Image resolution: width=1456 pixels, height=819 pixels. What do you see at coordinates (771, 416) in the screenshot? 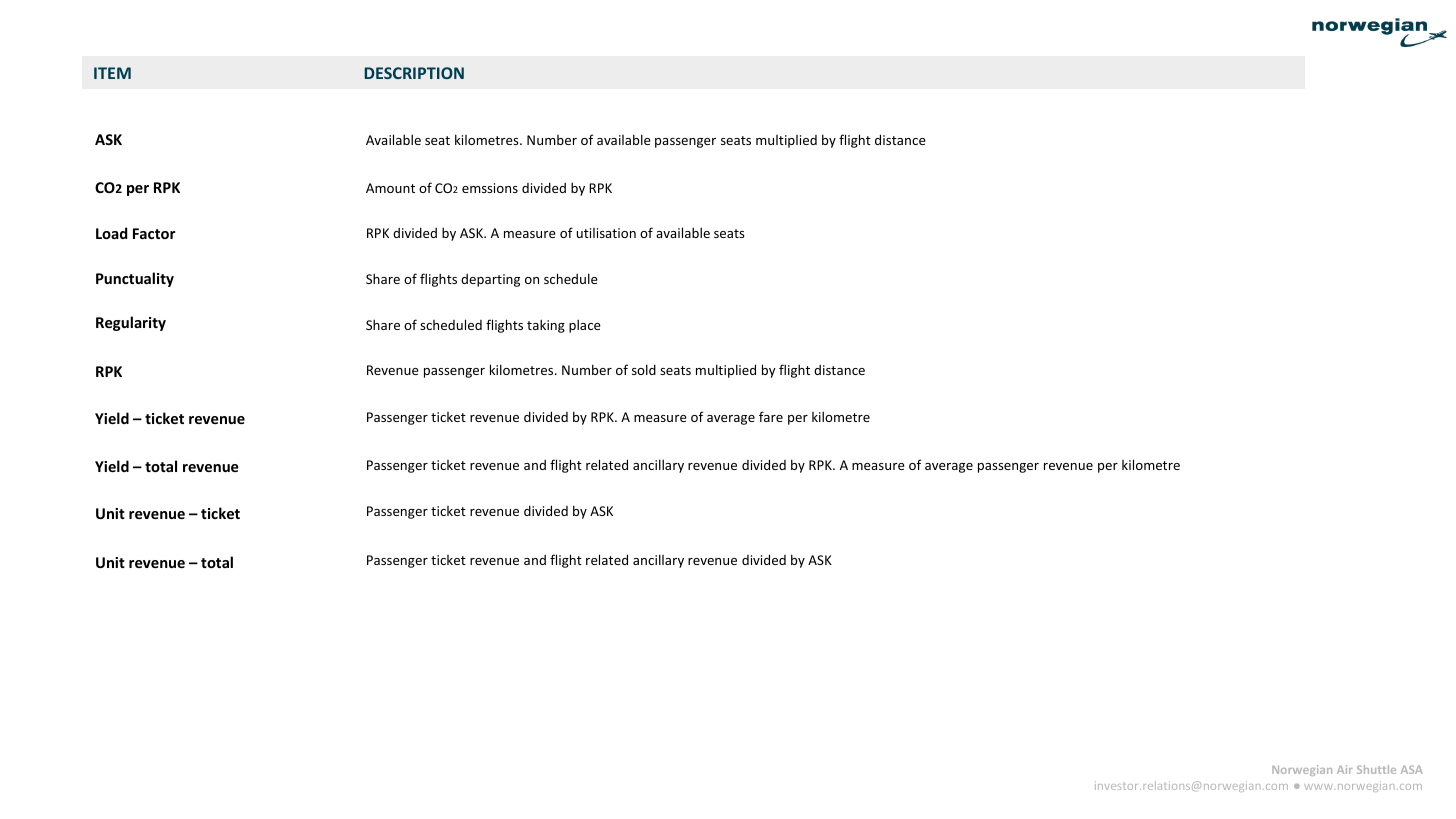
I see `fare` at bounding box center [771, 416].
